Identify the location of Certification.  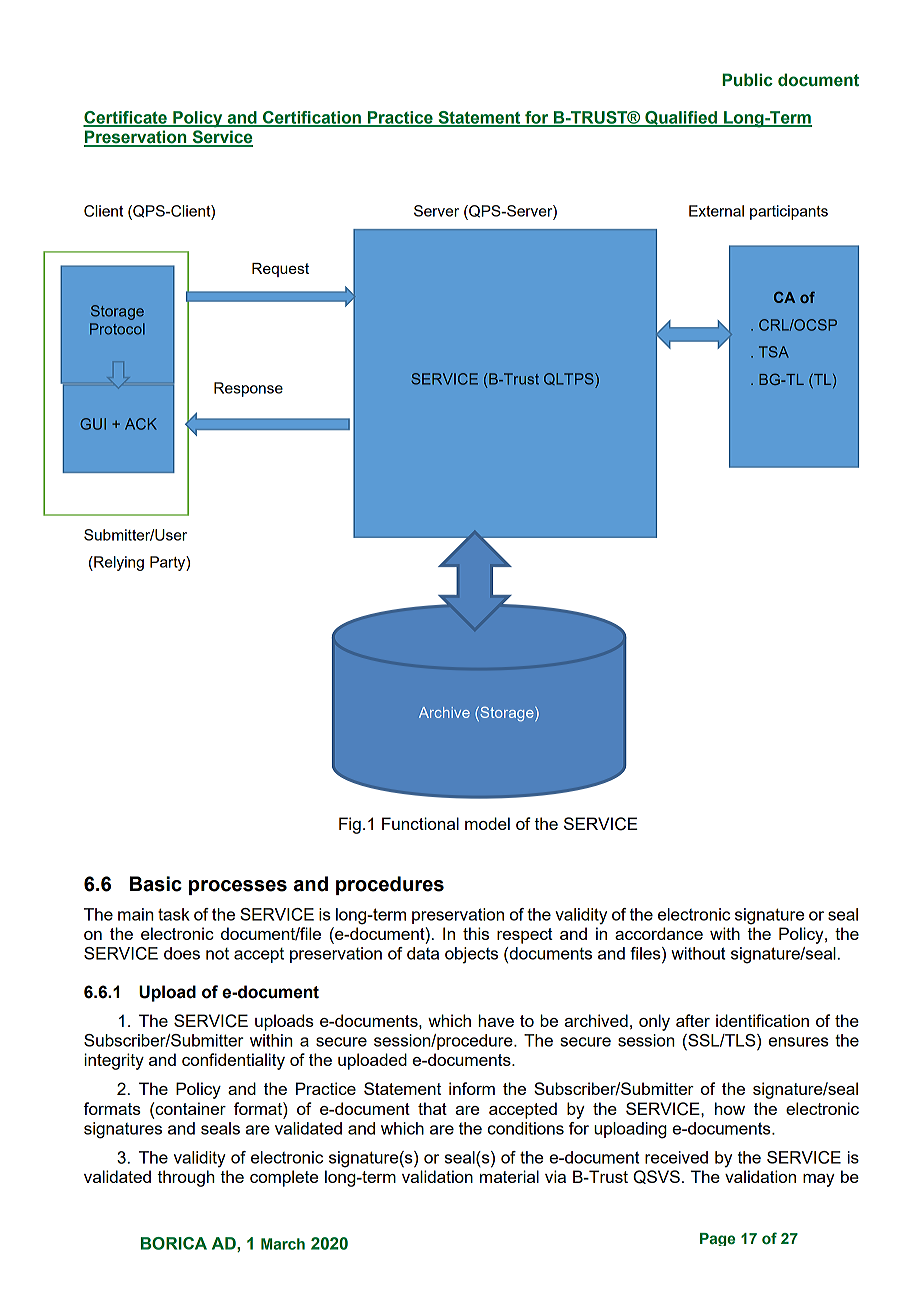
(312, 118).
